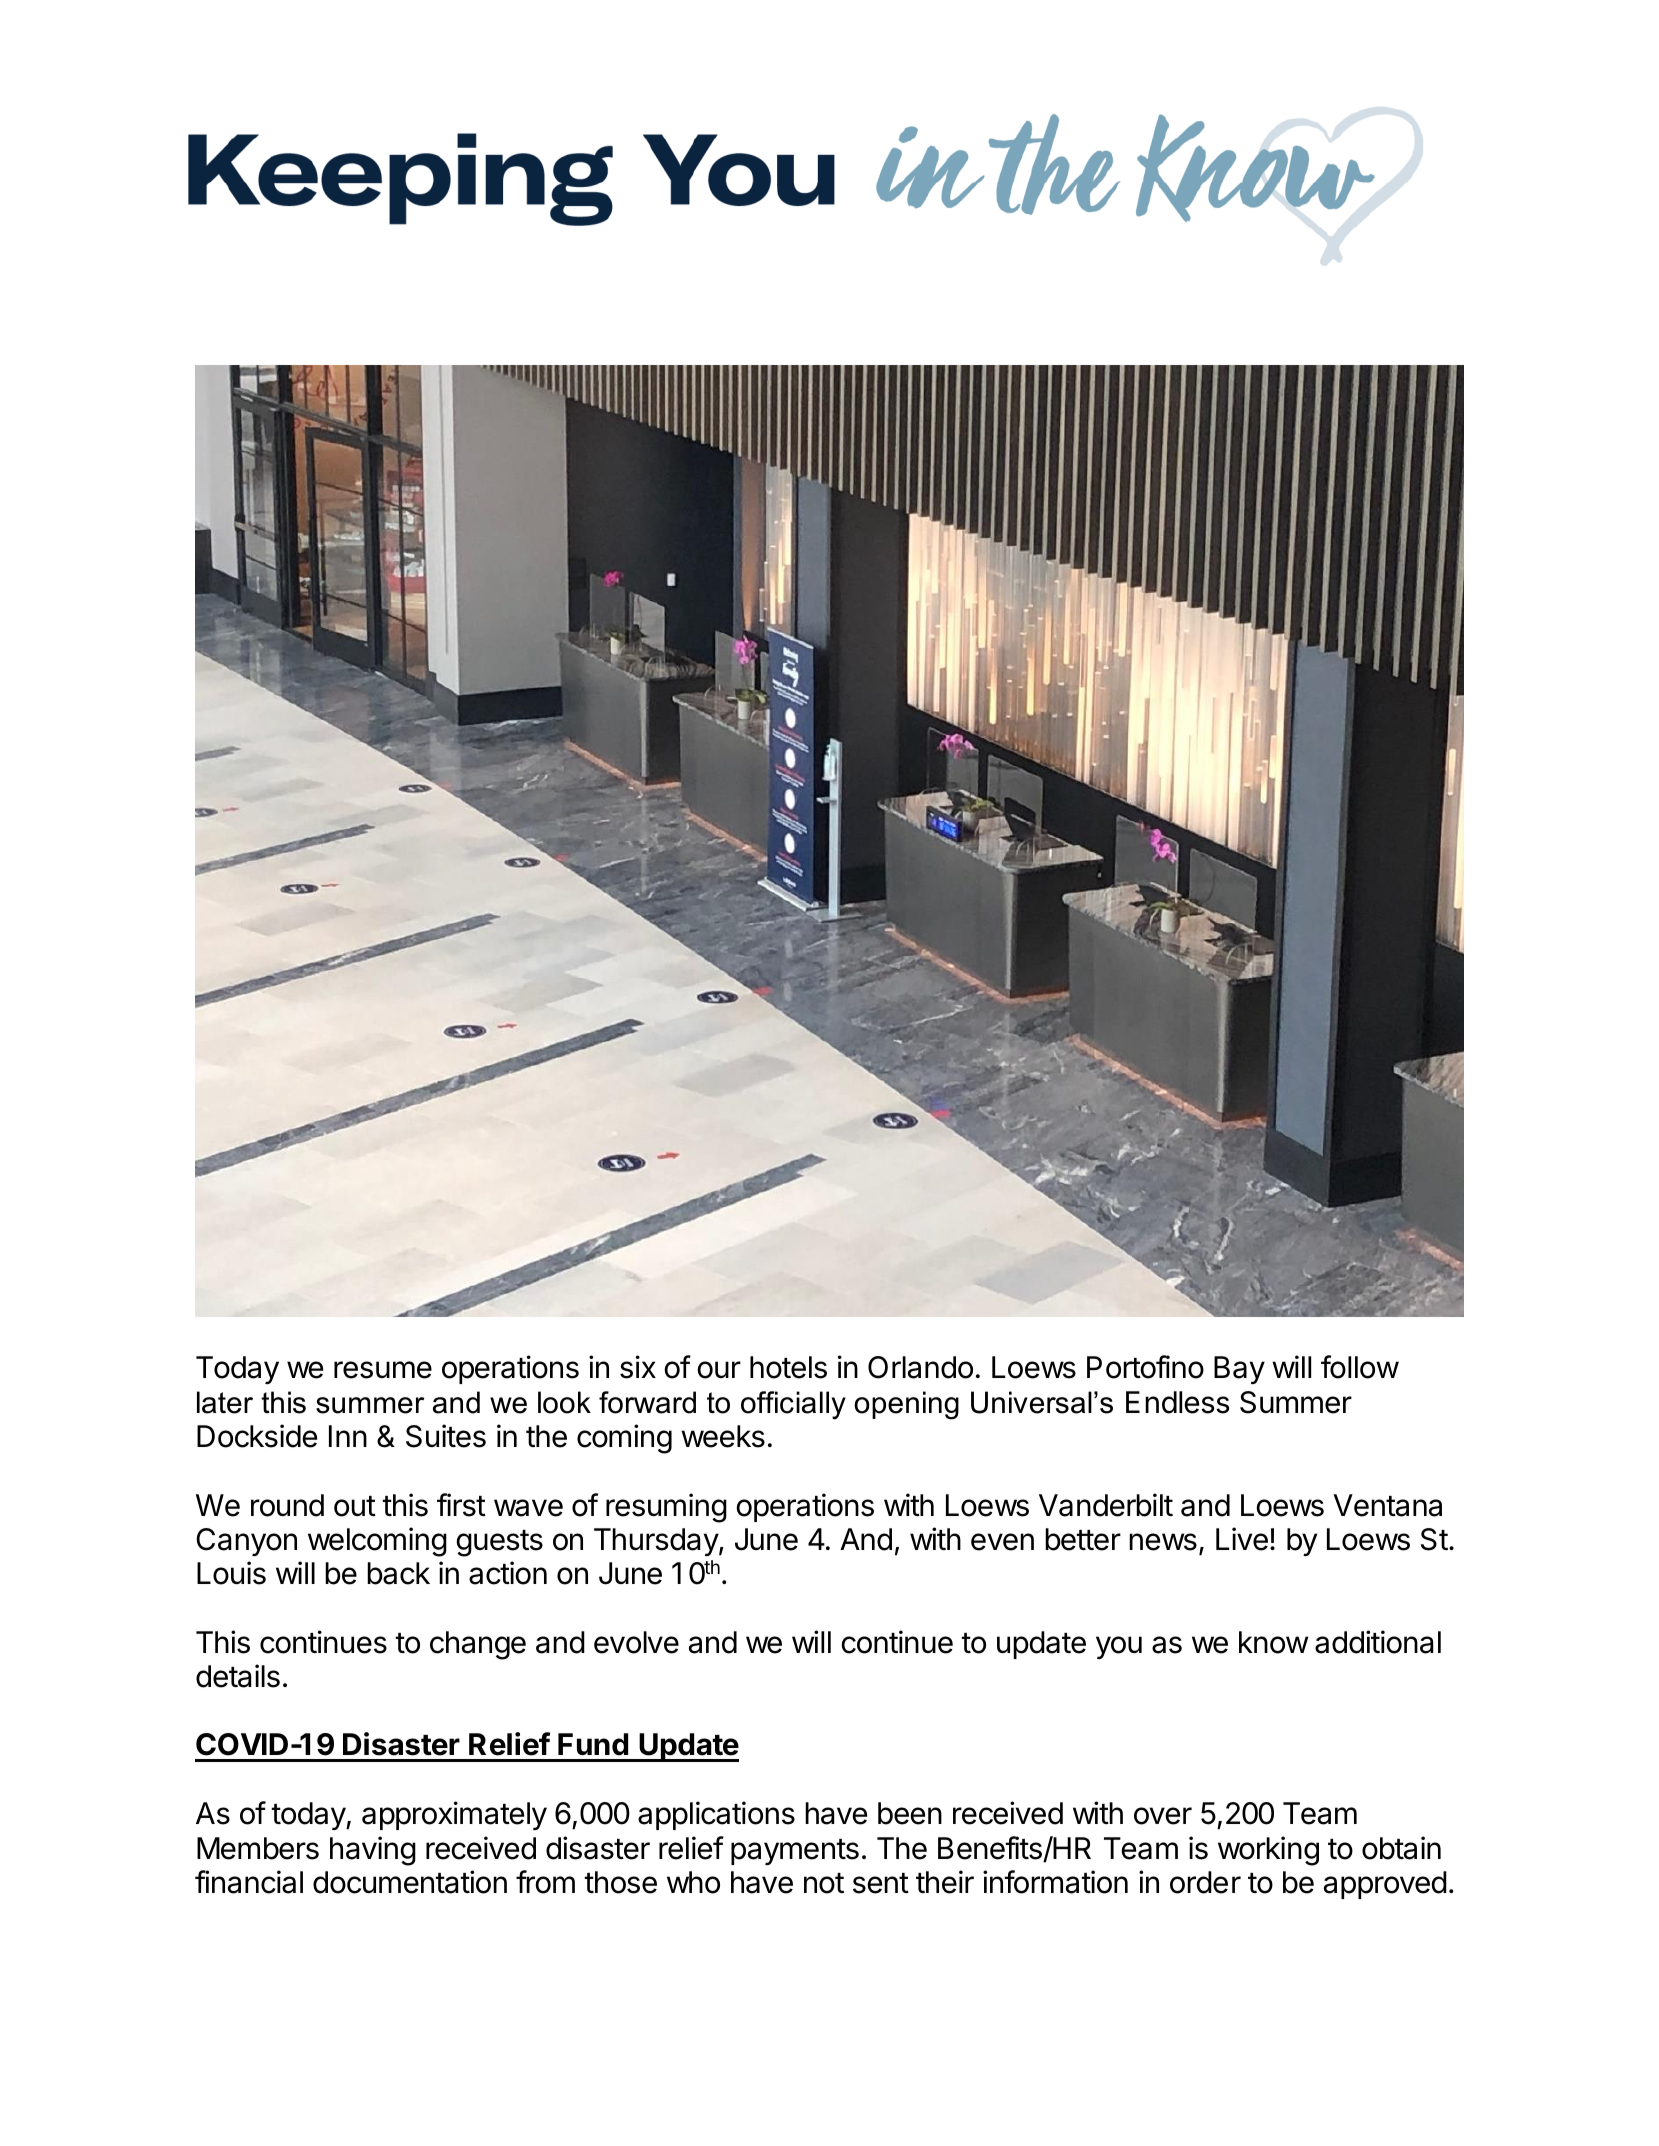 This image has height=2146, width=1659. Describe the element at coordinates (1239, 1370) in the image. I see `Bay` at that location.
